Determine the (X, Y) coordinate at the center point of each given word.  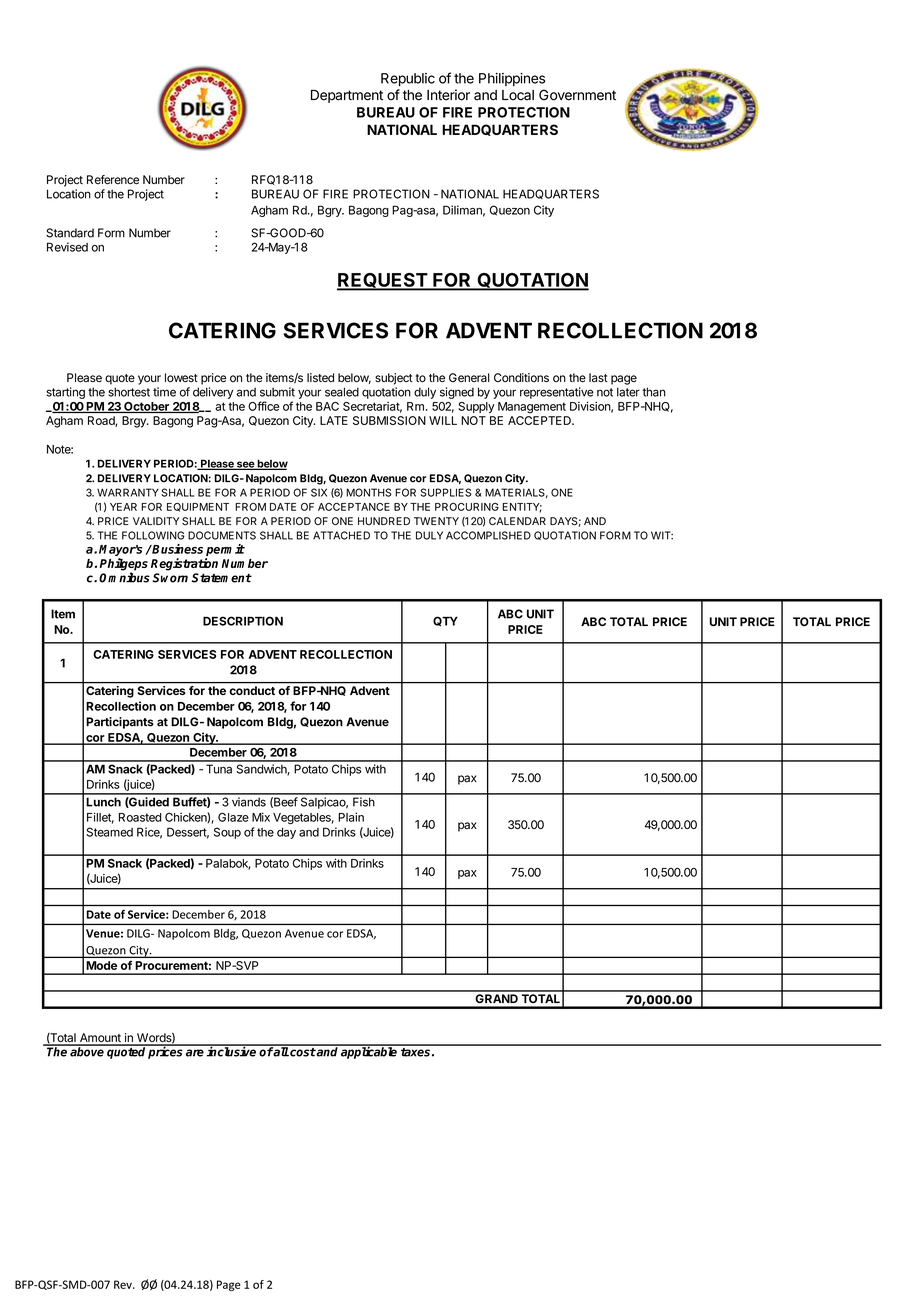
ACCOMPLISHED (488, 535)
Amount (100, 1039)
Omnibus (124, 577)
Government (577, 95)
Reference (113, 180)
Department (347, 96)
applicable (369, 1052)
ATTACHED (341, 535)
